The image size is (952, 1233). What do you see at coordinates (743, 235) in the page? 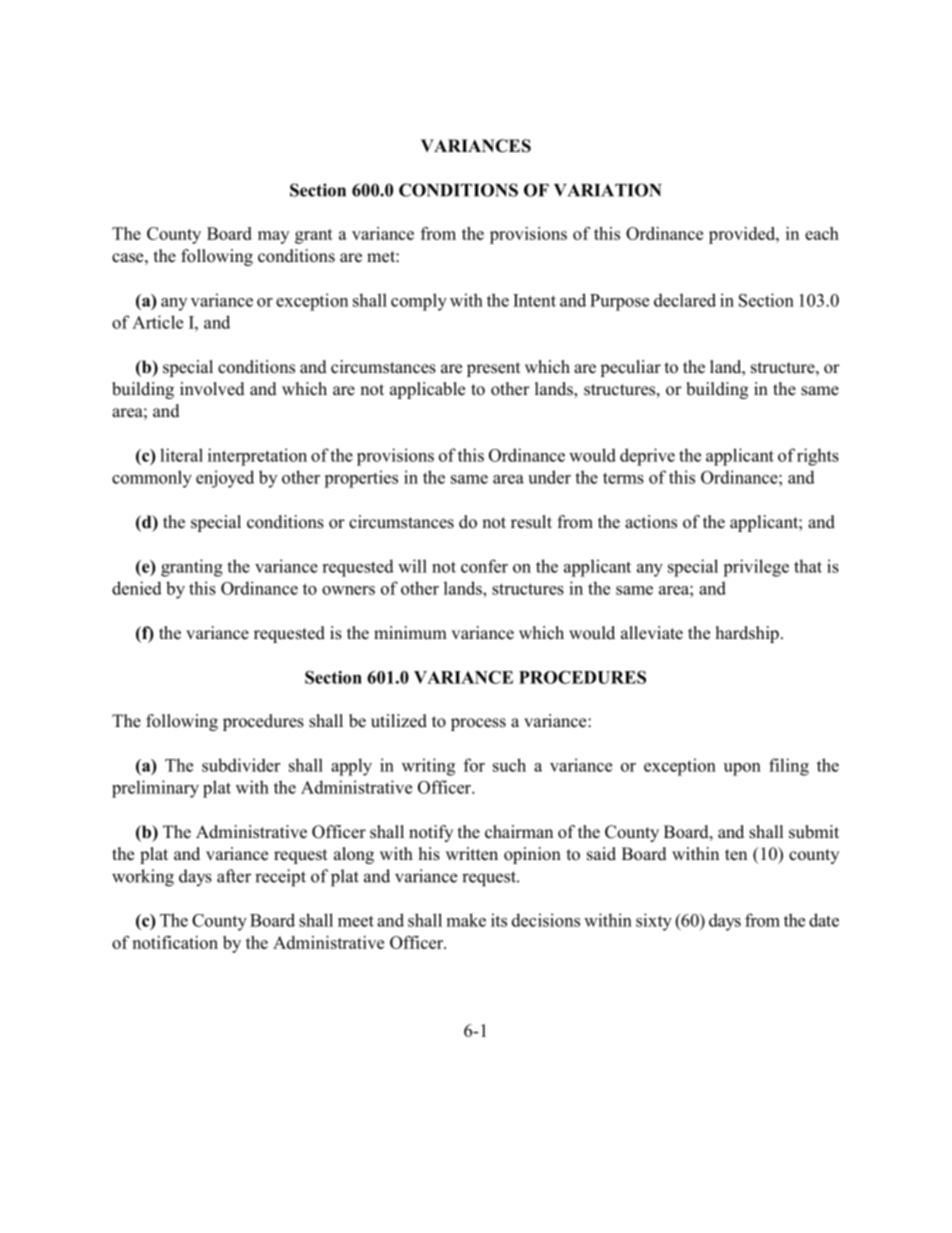
I see `provided` at bounding box center [743, 235].
